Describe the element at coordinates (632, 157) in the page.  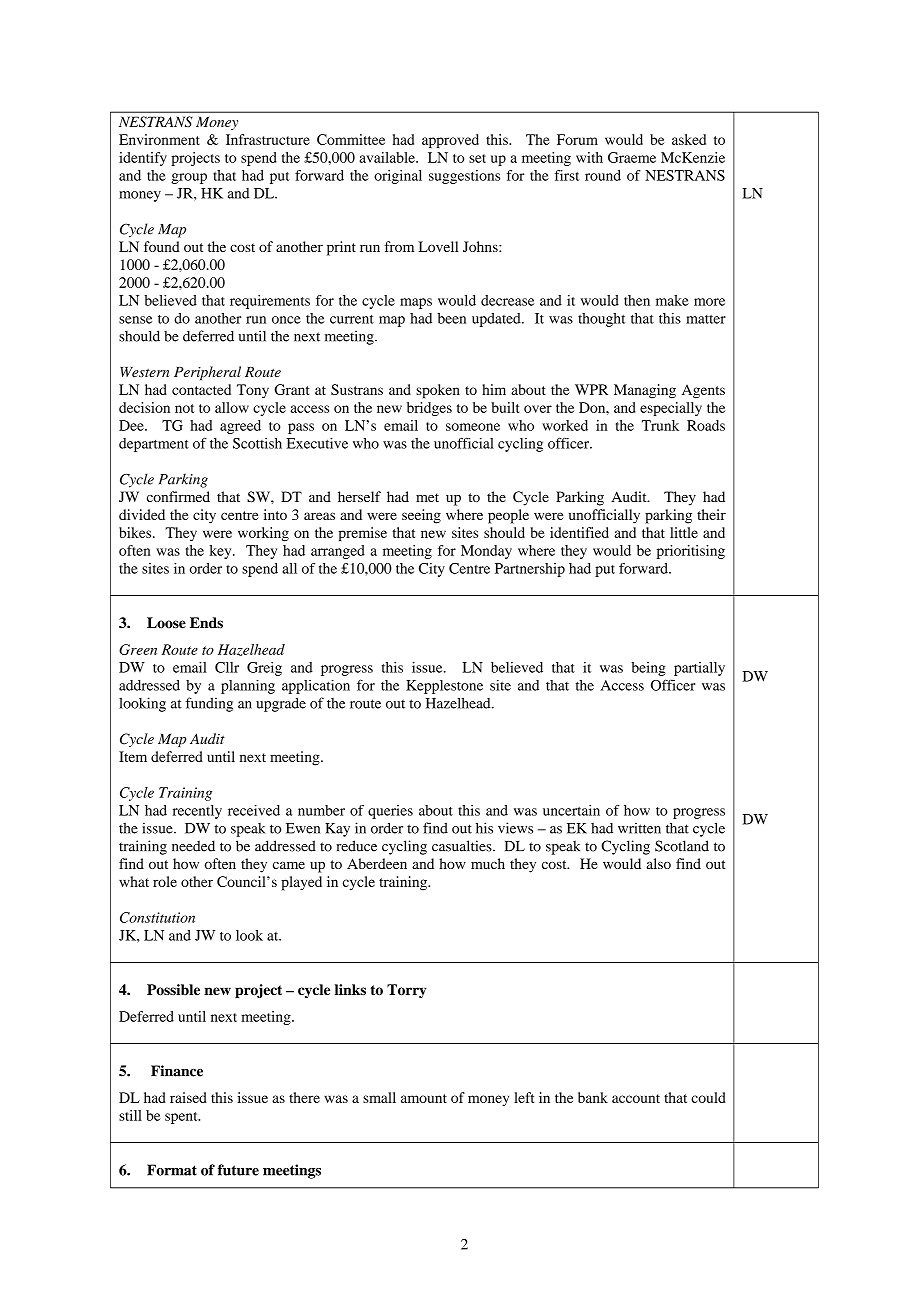
I see `Graeme` at that location.
